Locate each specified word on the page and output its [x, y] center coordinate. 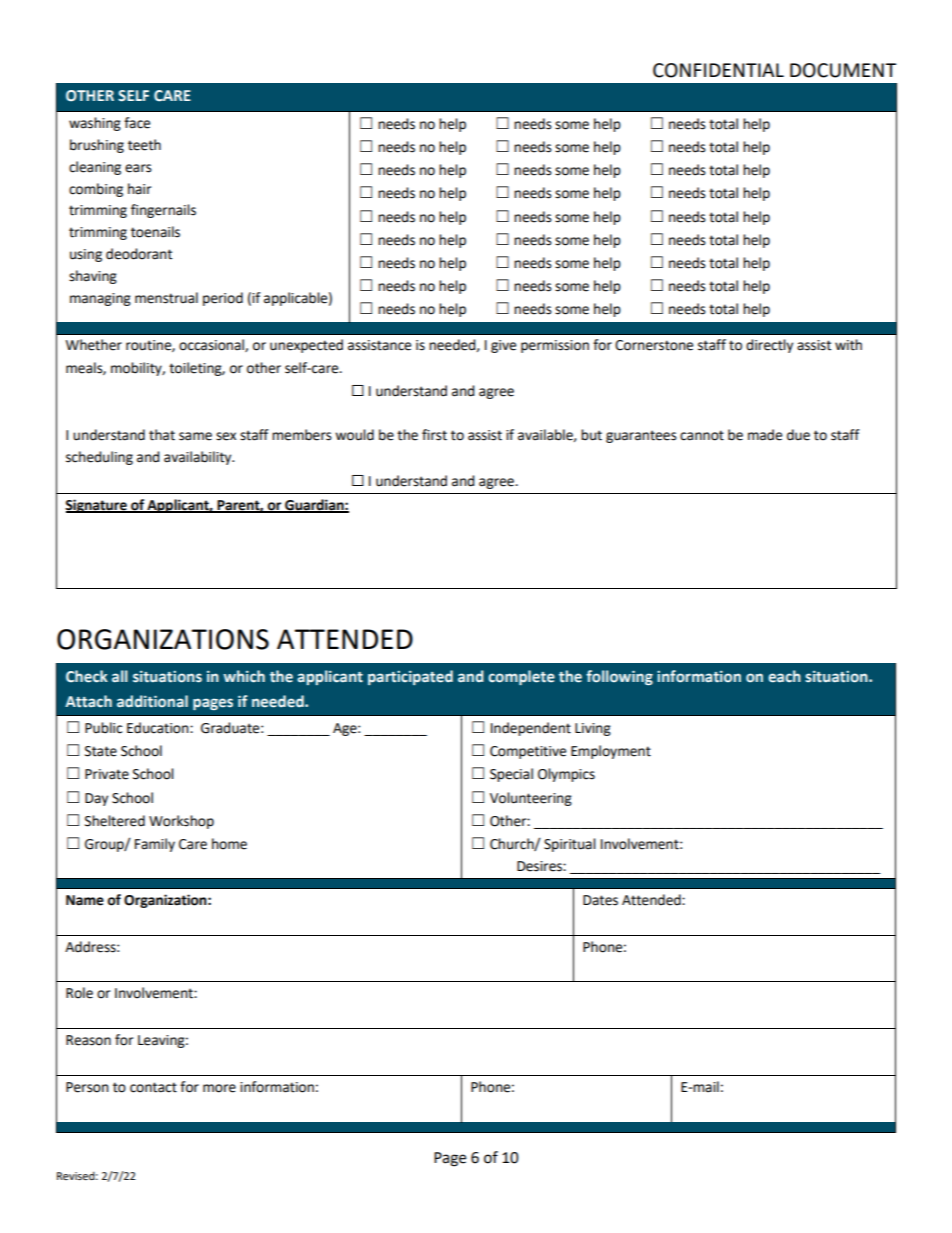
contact [153, 1087]
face [137, 123]
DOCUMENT [843, 70]
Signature [97, 506]
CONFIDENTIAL [718, 70]
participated [410, 677]
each [784, 676]
